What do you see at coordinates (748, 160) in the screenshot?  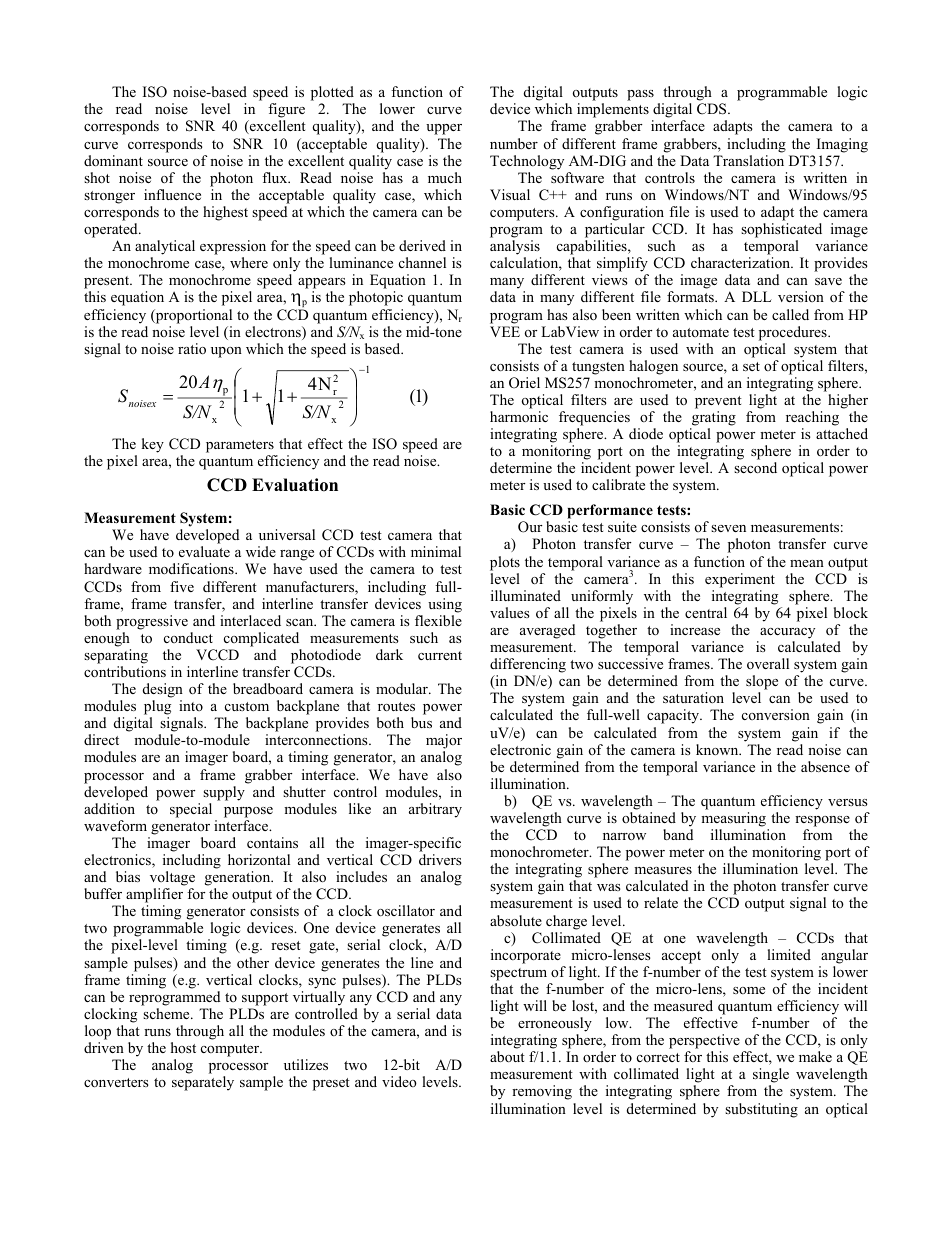 I see `Translation` at bounding box center [748, 160].
